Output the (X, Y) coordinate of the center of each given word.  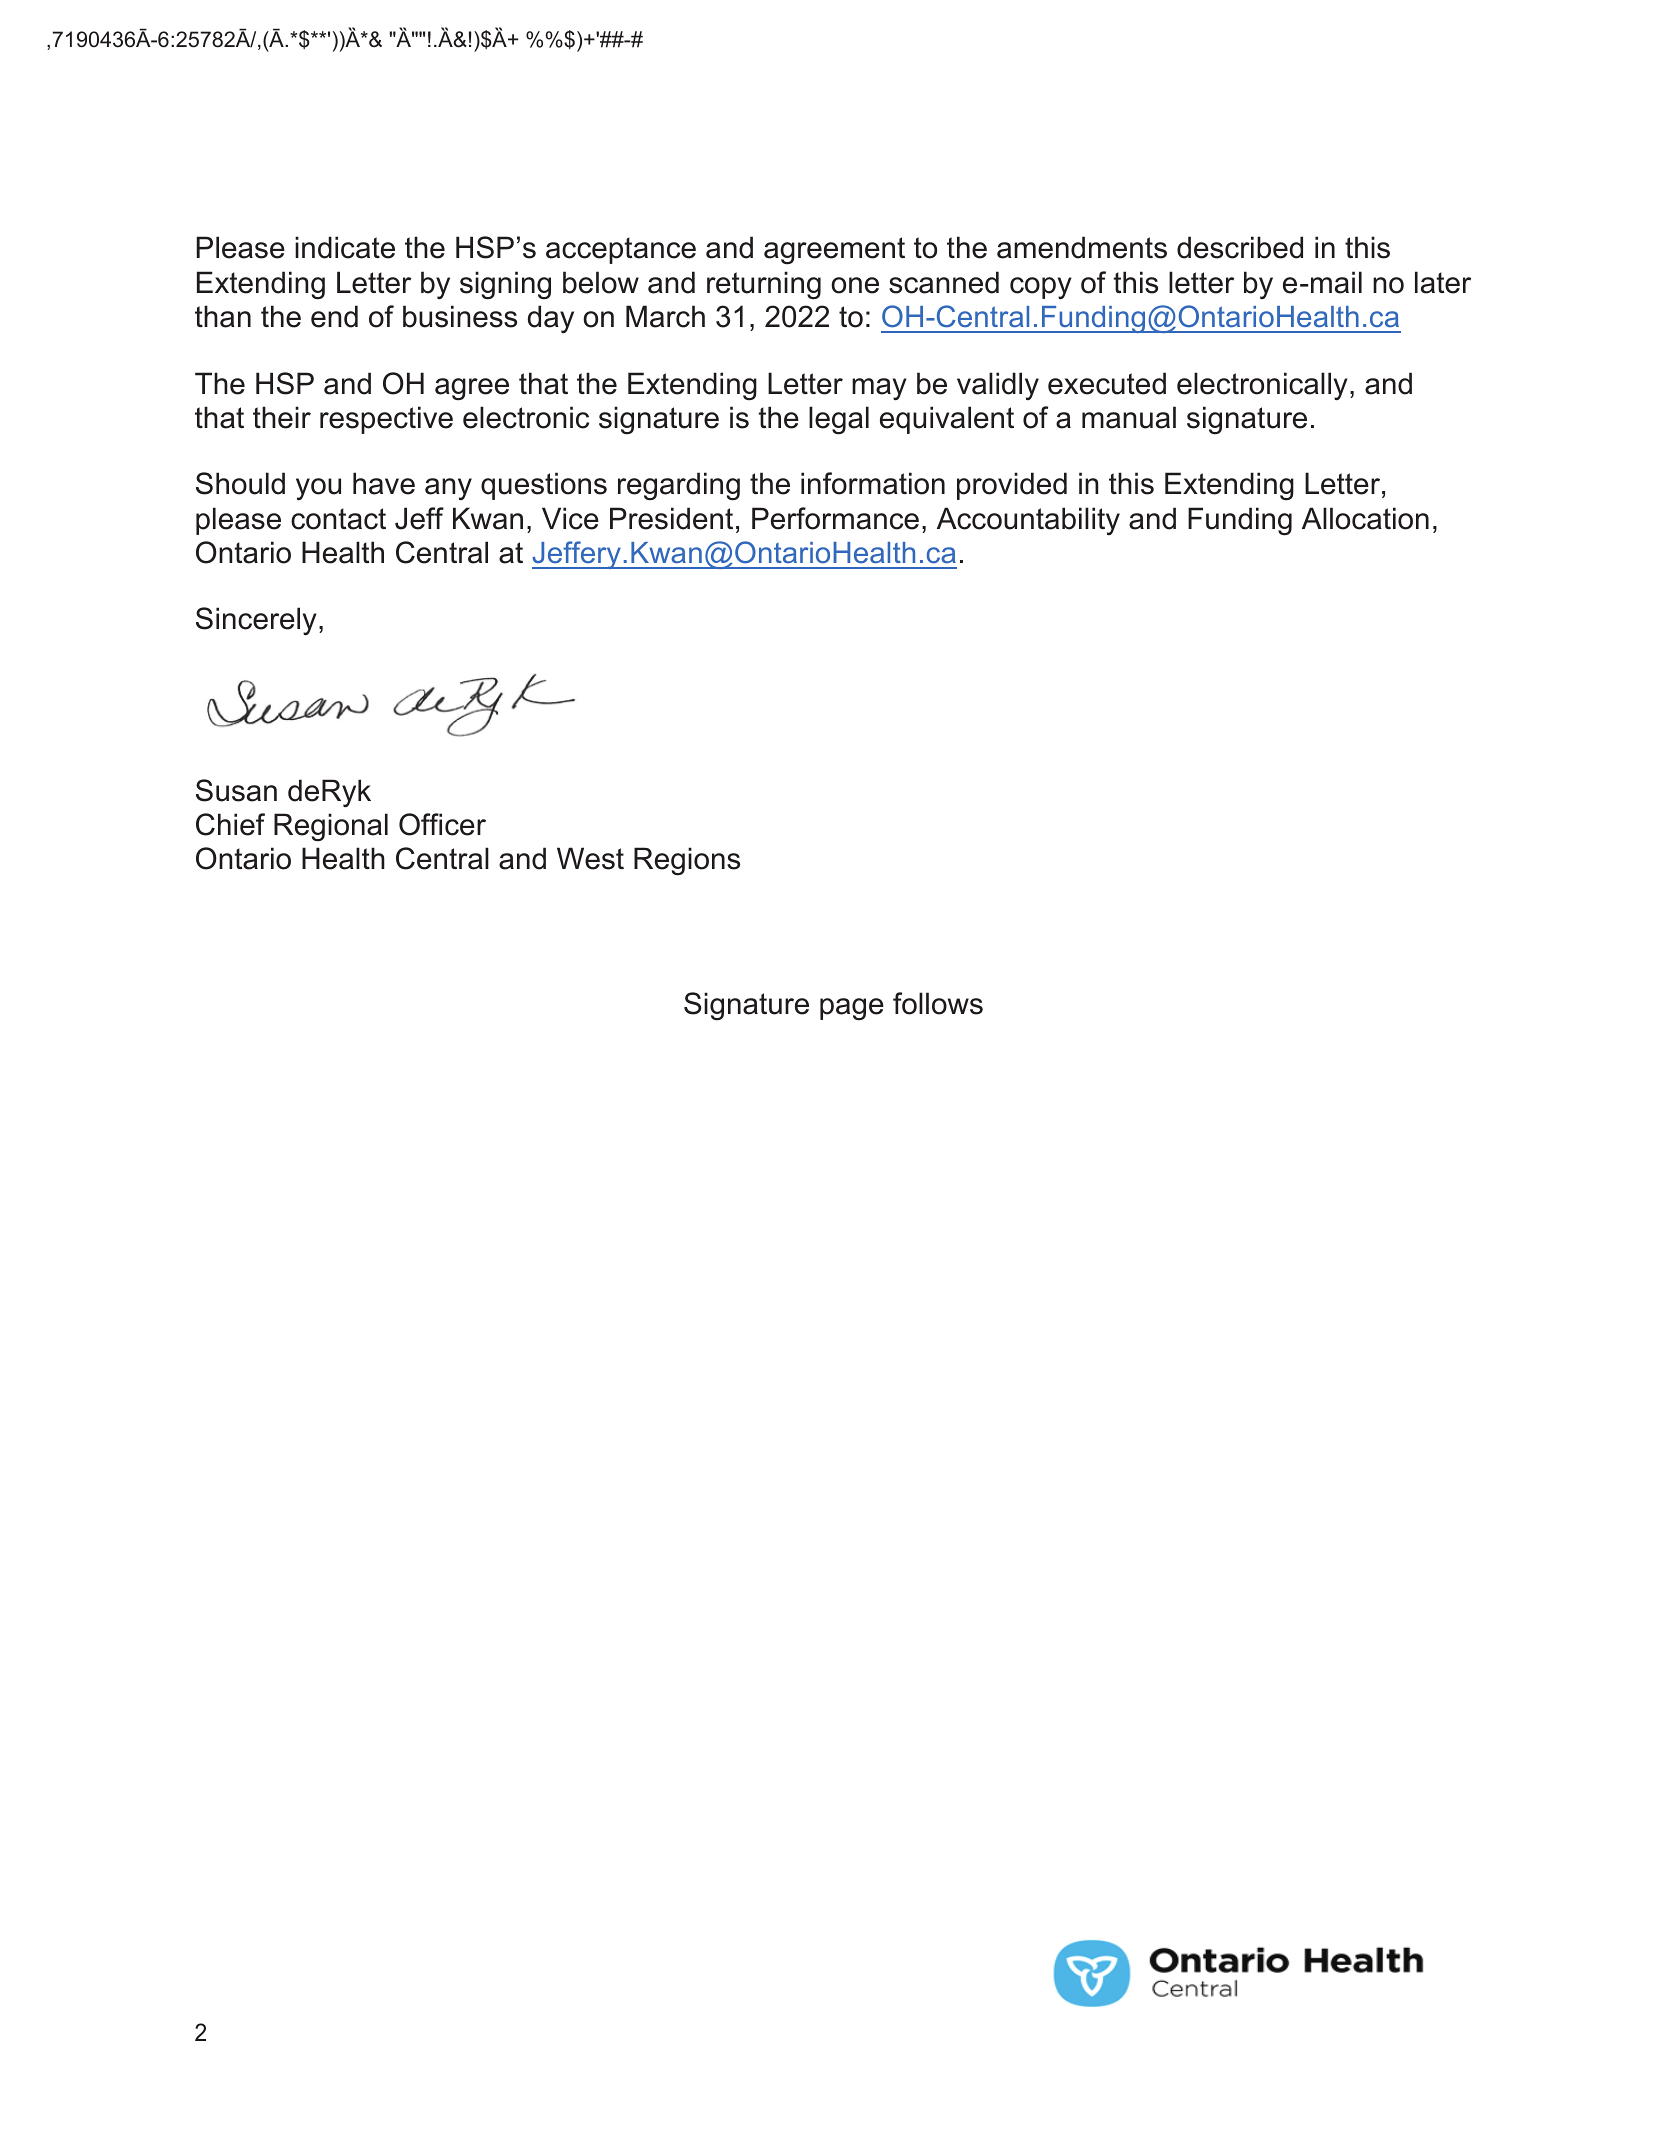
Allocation (1365, 518)
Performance (835, 518)
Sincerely (256, 621)
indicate (345, 247)
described (1240, 247)
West (590, 858)
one (855, 285)
